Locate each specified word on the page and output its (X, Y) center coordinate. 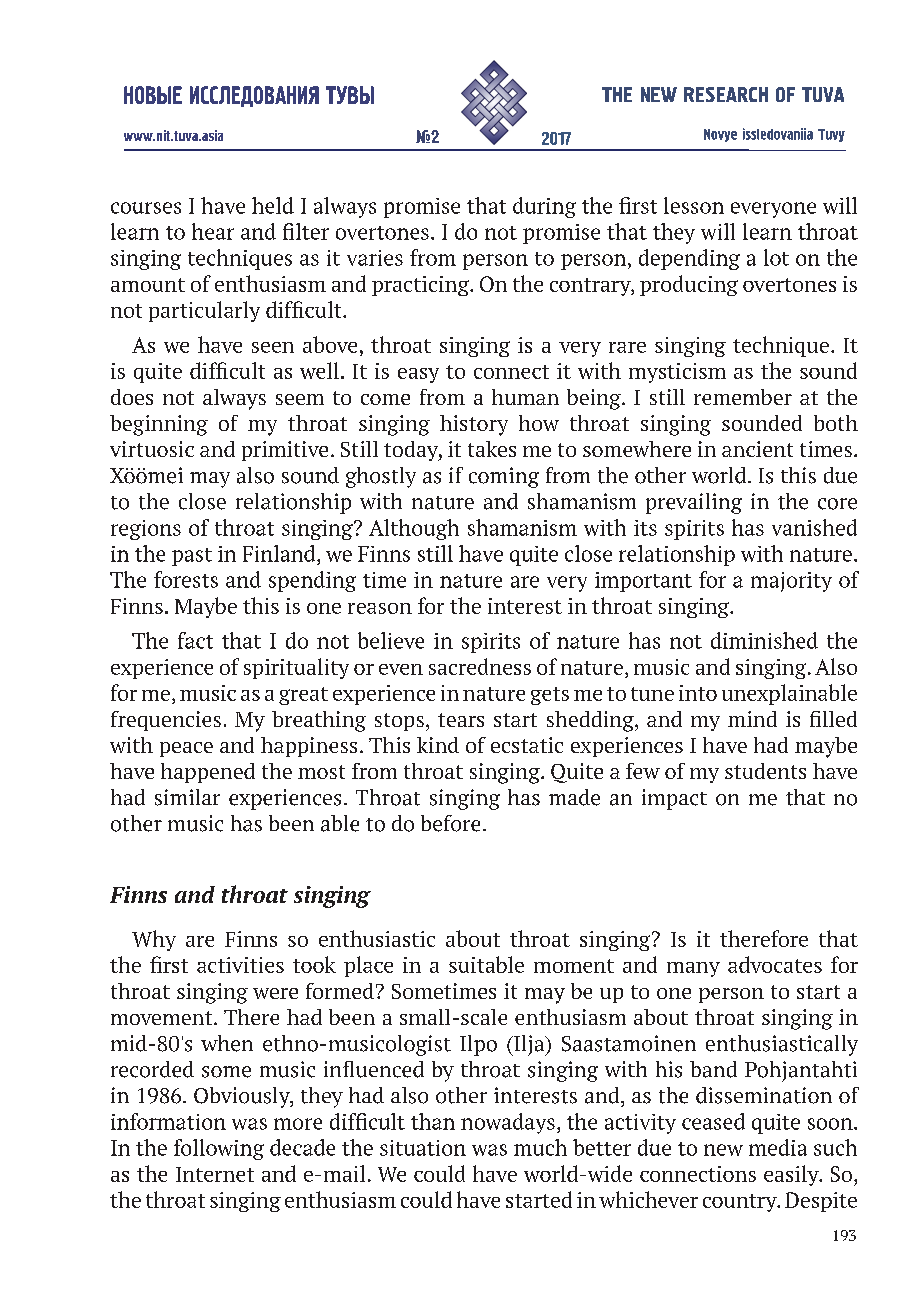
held (273, 205)
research (726, 94)
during (544, 207)
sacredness (480, 666)
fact (195, 640)
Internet (215, 1174)
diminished (764, 640)
